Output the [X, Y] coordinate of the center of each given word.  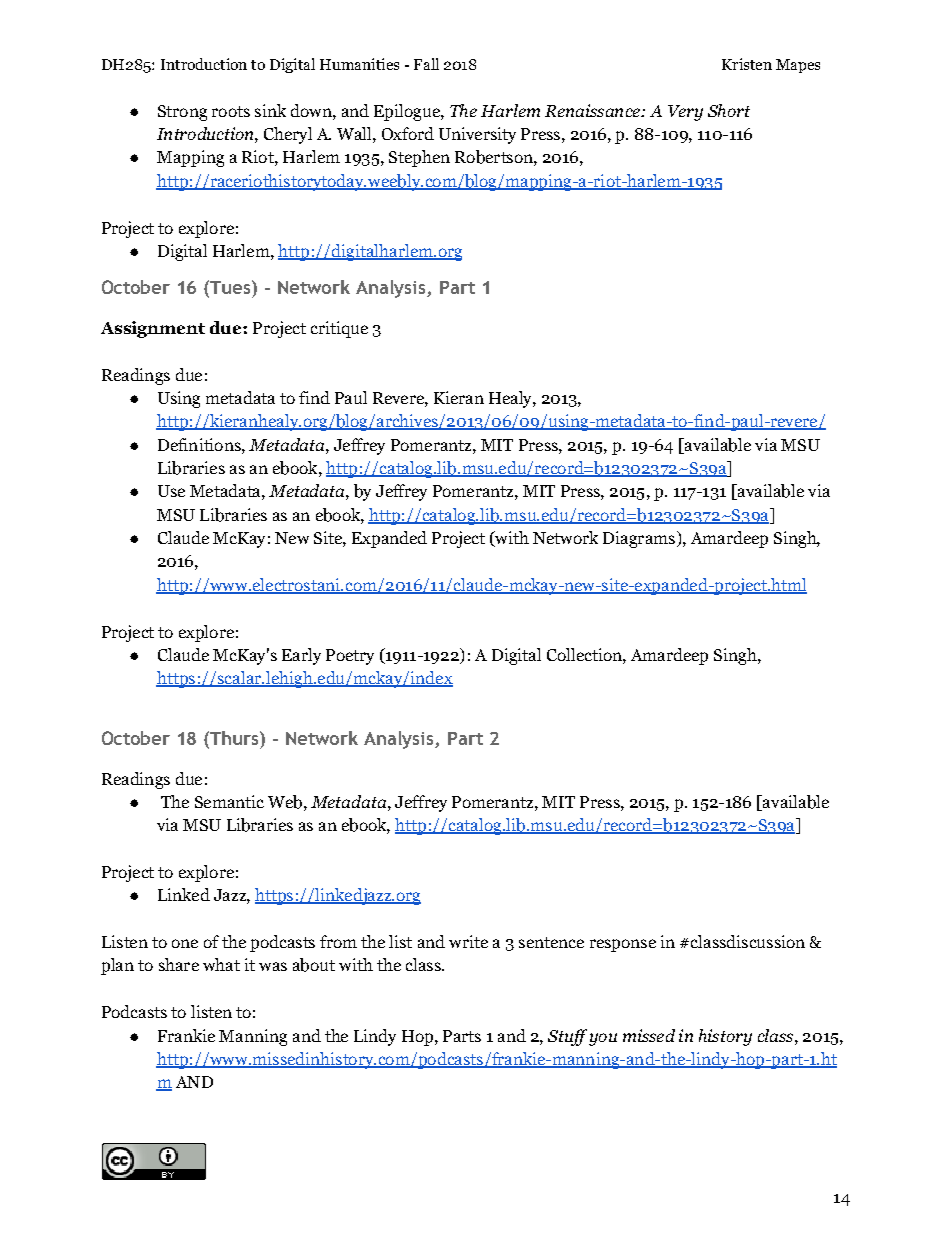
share [179, 964]
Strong [182, 113]
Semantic [229, 801]
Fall [426, 64]
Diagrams [639, 539]
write [468, 941]
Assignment [153, 329]
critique [339, 329]
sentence [551, 942]
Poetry [350, 657]
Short [729, 110]
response [623, 945]
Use [171, 491]
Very [685, 113]
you [603, 1039]
